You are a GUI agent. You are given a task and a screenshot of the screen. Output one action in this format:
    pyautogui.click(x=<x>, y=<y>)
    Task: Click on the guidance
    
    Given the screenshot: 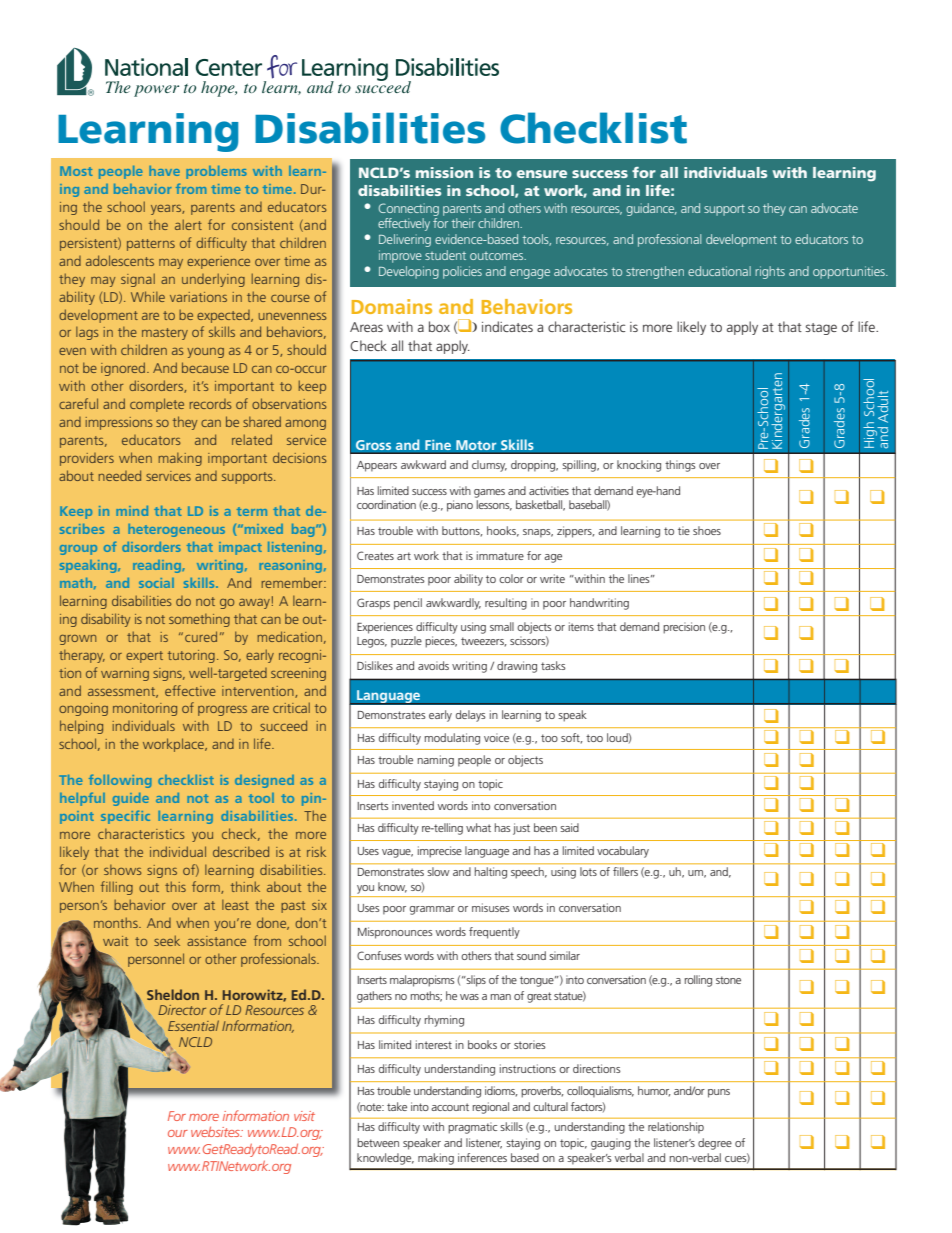 What is the action you would take?
    pyautogui.click(x=651, y=209)
